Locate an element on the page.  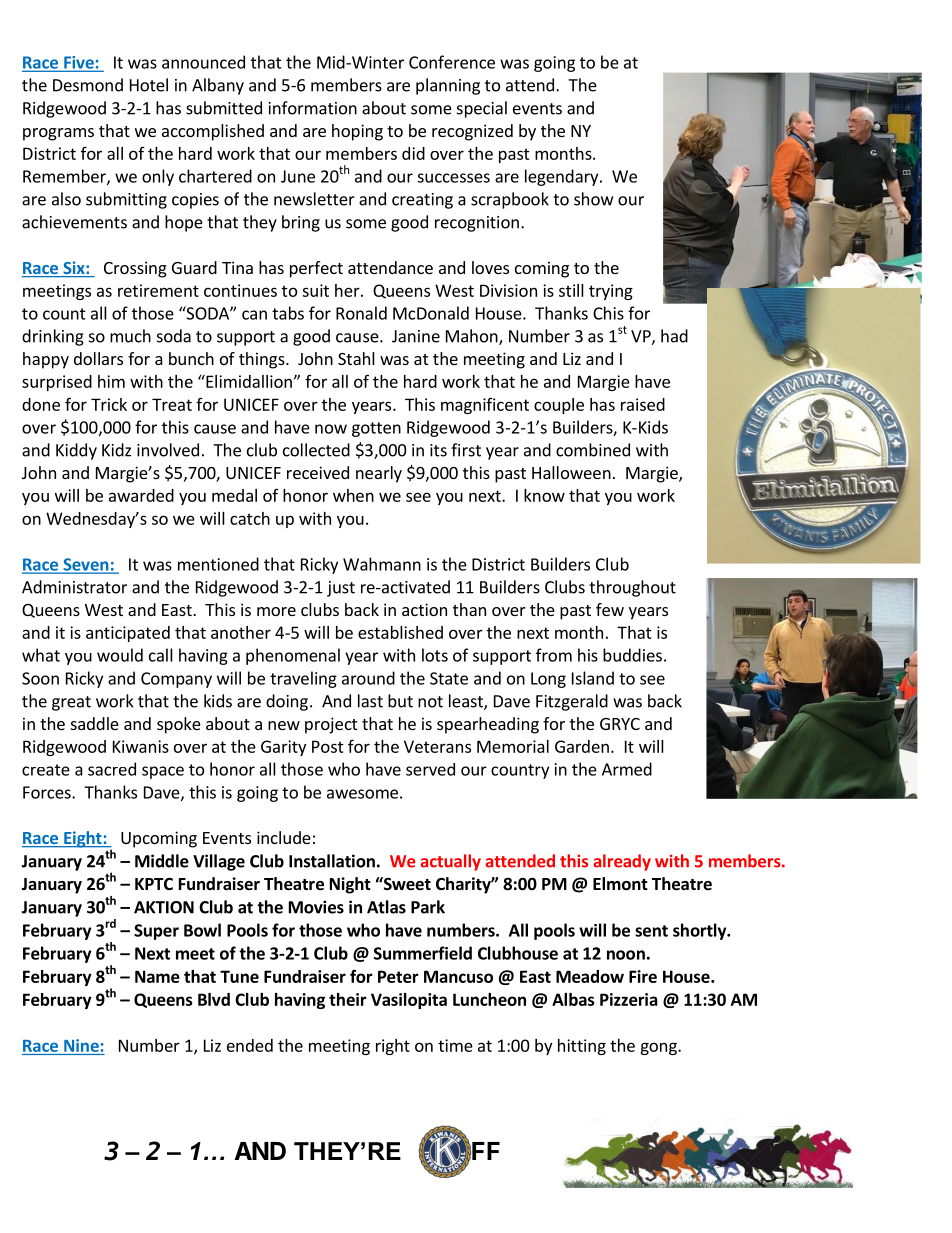
last is located at coordinates (370, 701).
